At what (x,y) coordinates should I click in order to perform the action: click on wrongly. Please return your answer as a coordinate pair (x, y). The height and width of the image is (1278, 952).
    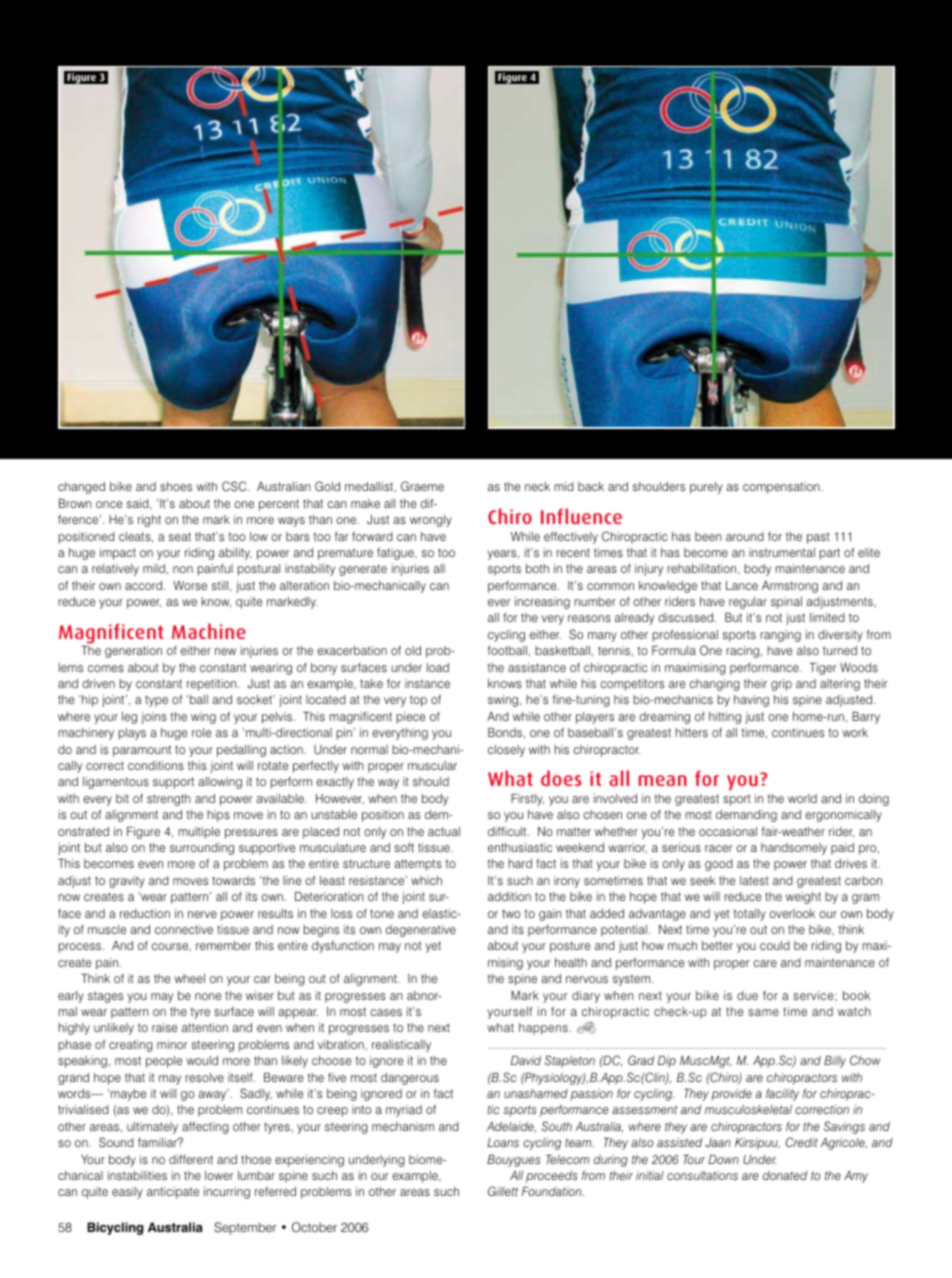
    Looking at the image, I should click on (431, 521).
